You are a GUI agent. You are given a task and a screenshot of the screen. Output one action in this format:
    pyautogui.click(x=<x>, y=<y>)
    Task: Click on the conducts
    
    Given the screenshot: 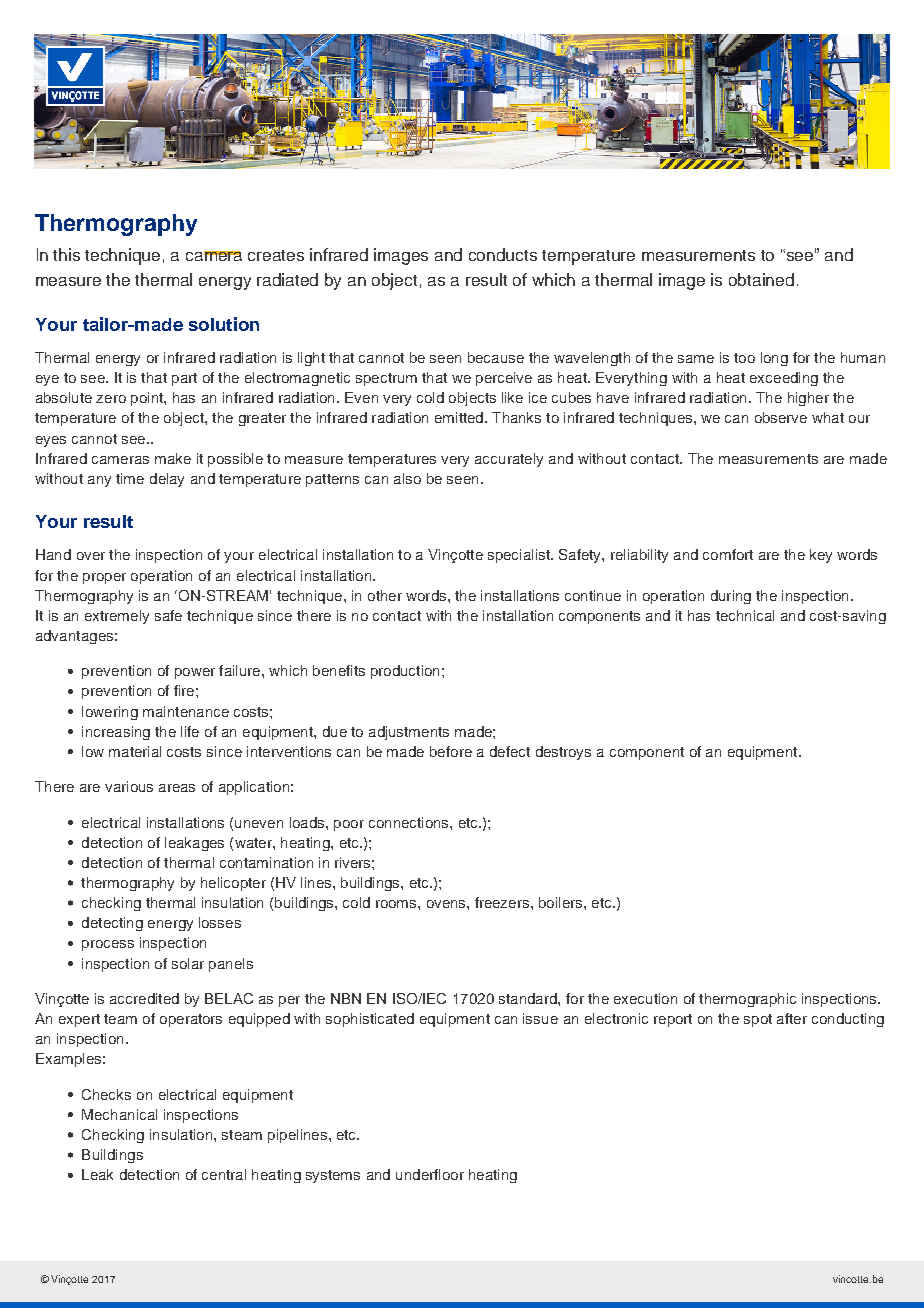 What is the action you would take?
    pyautogui.click(x=503, y=254)
